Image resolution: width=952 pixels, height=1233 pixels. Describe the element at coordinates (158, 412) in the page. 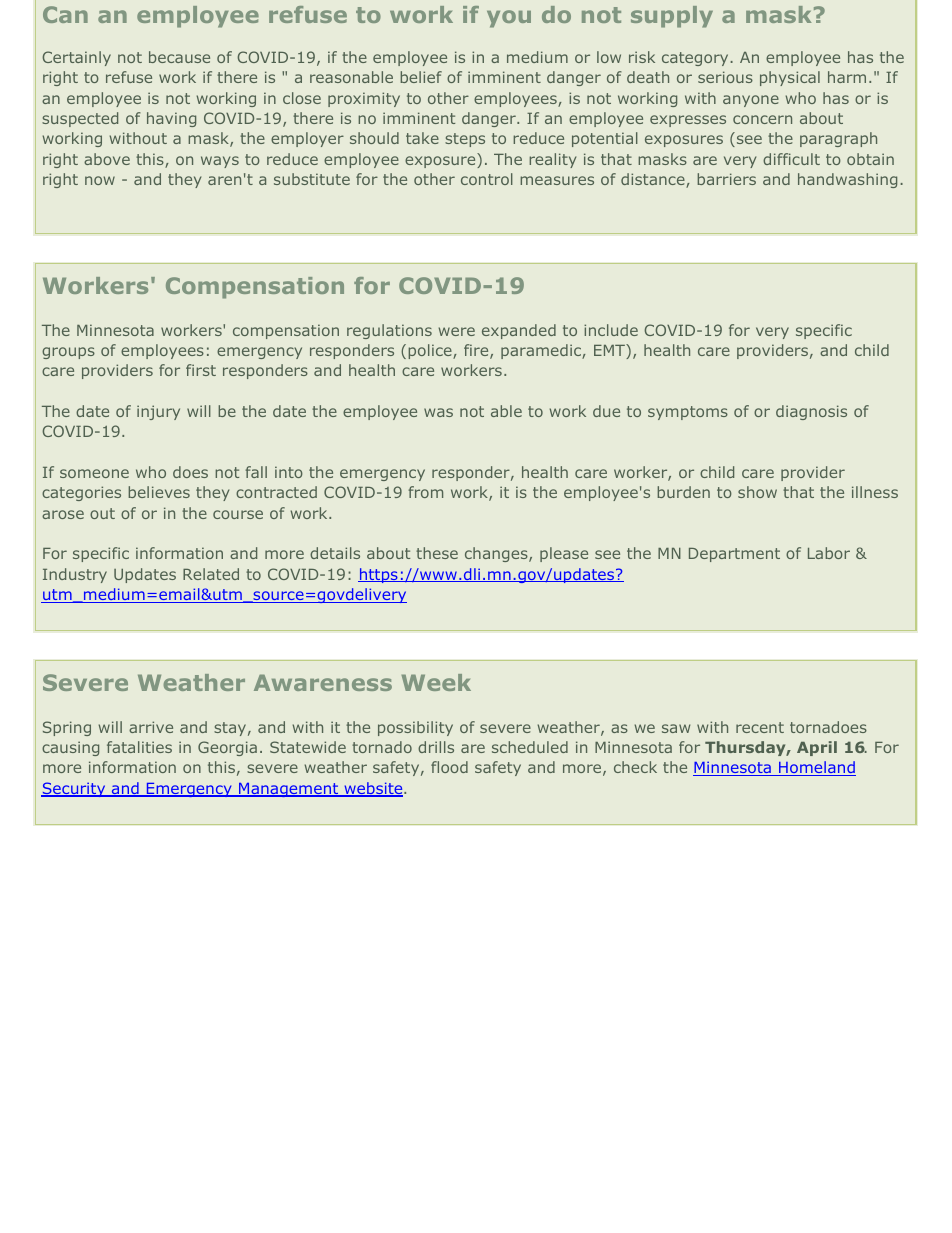

I see `injury` at that location.
